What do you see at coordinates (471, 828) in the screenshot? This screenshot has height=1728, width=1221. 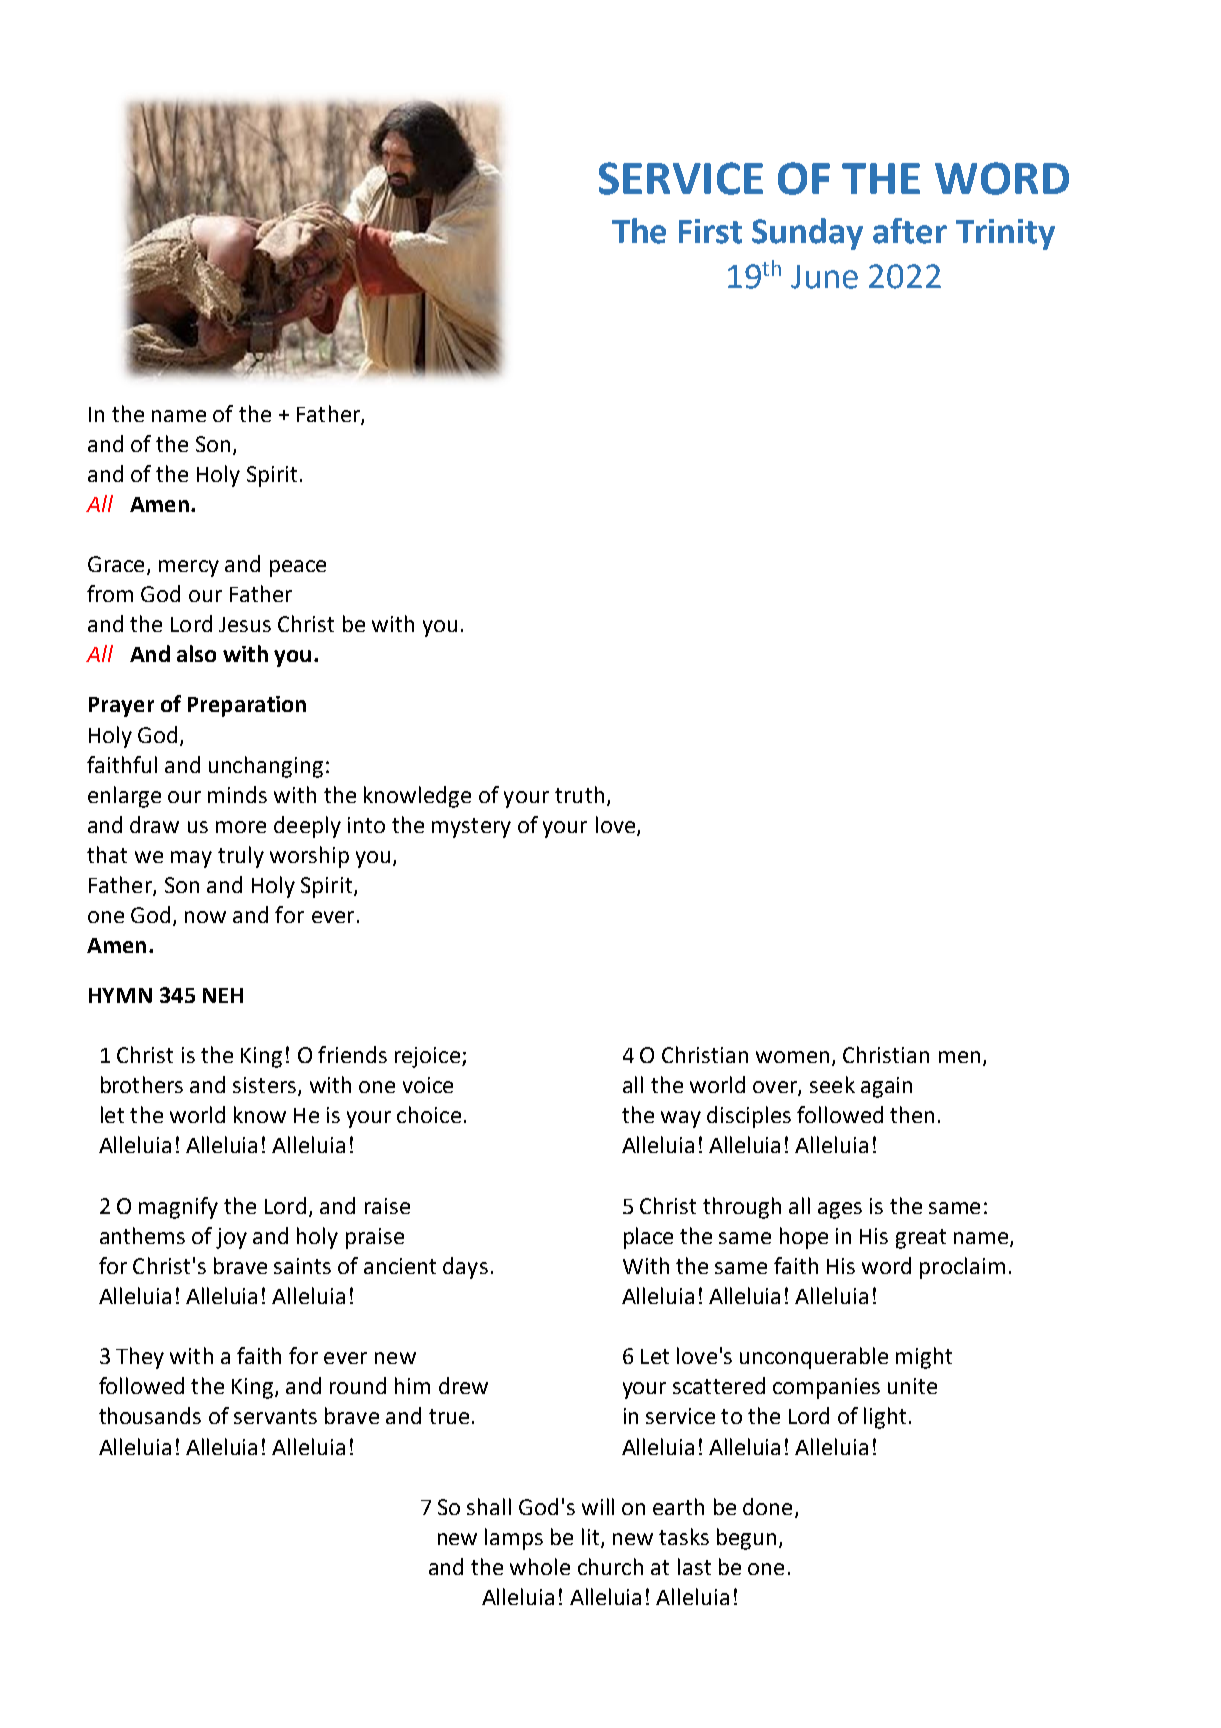 I see `mystery` at bounding box center [471, 828].
